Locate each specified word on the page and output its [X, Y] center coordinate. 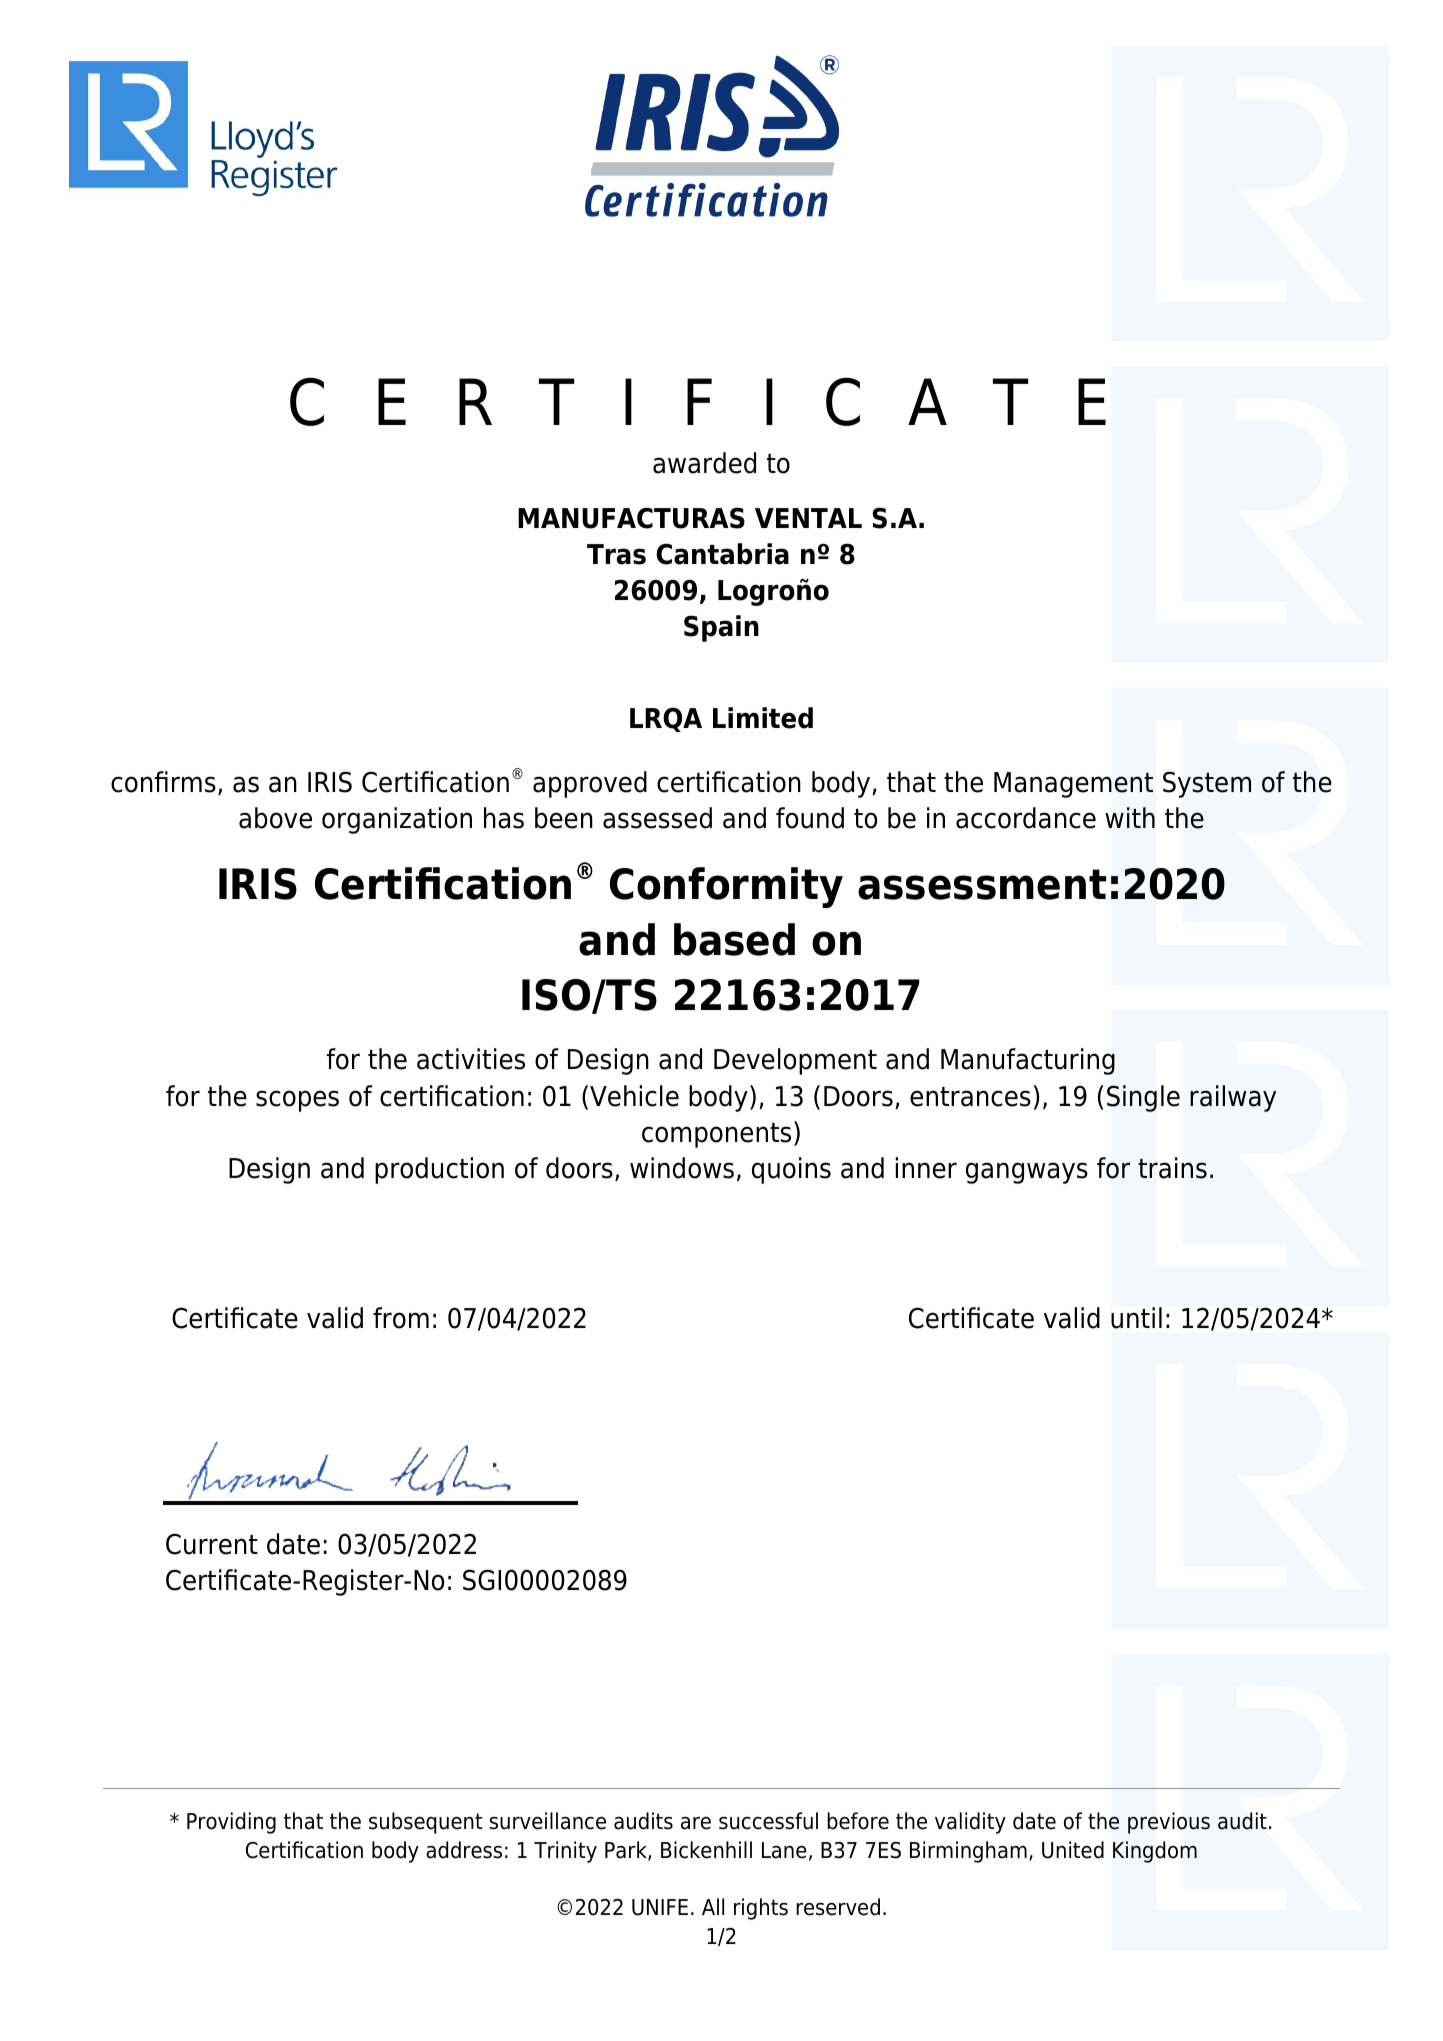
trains [1172, 1168]
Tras [616, 554]
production [439, 1170]
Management [1073, 785]
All [713, 1906]
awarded [704, 463]
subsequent [426, 1823]
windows [682, 1168]
